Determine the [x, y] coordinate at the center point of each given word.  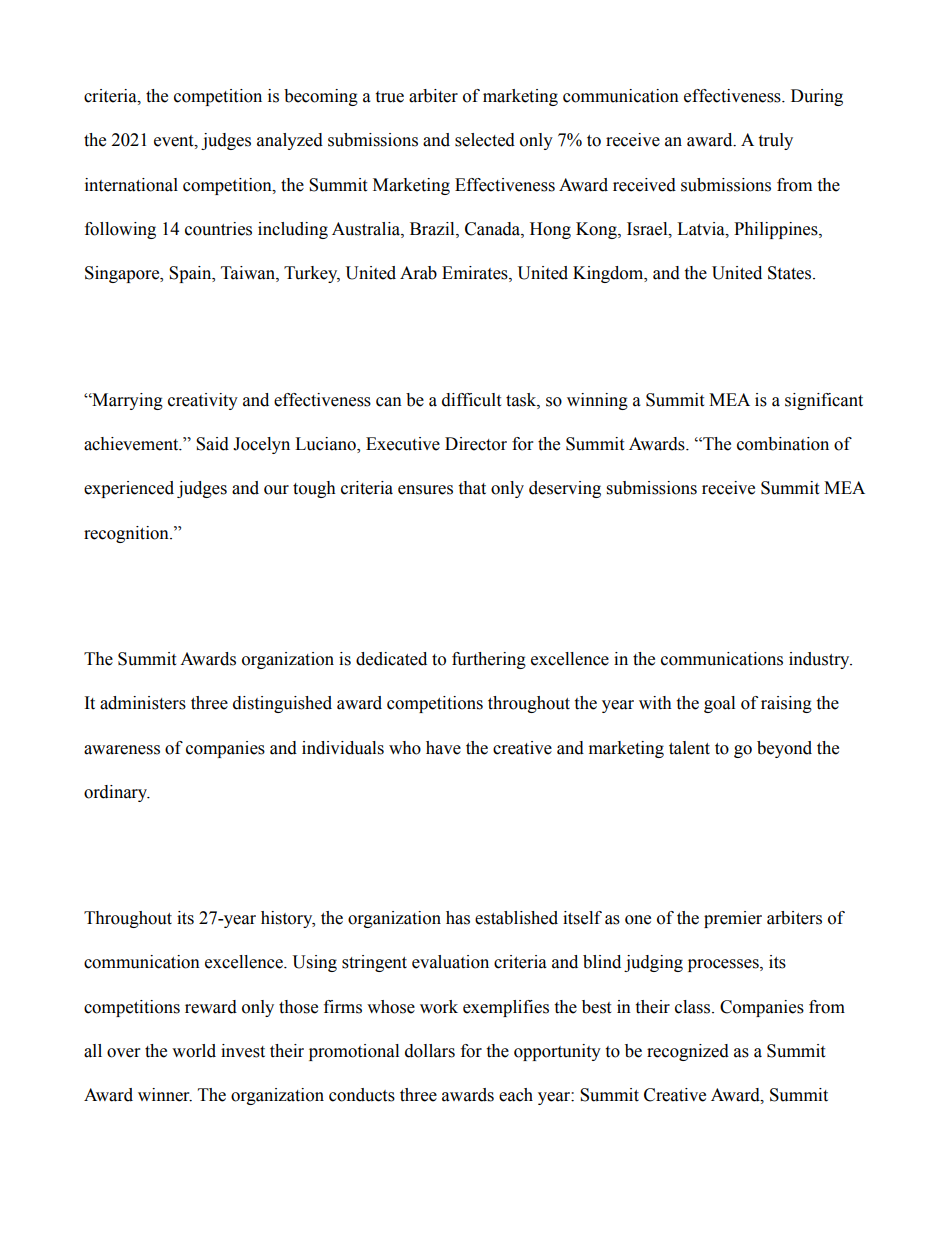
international [131, 185]
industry [820, 660]
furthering [489, 660]
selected [485, 140]
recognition [127, 534]
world [194, 1051]
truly [775, 141]
